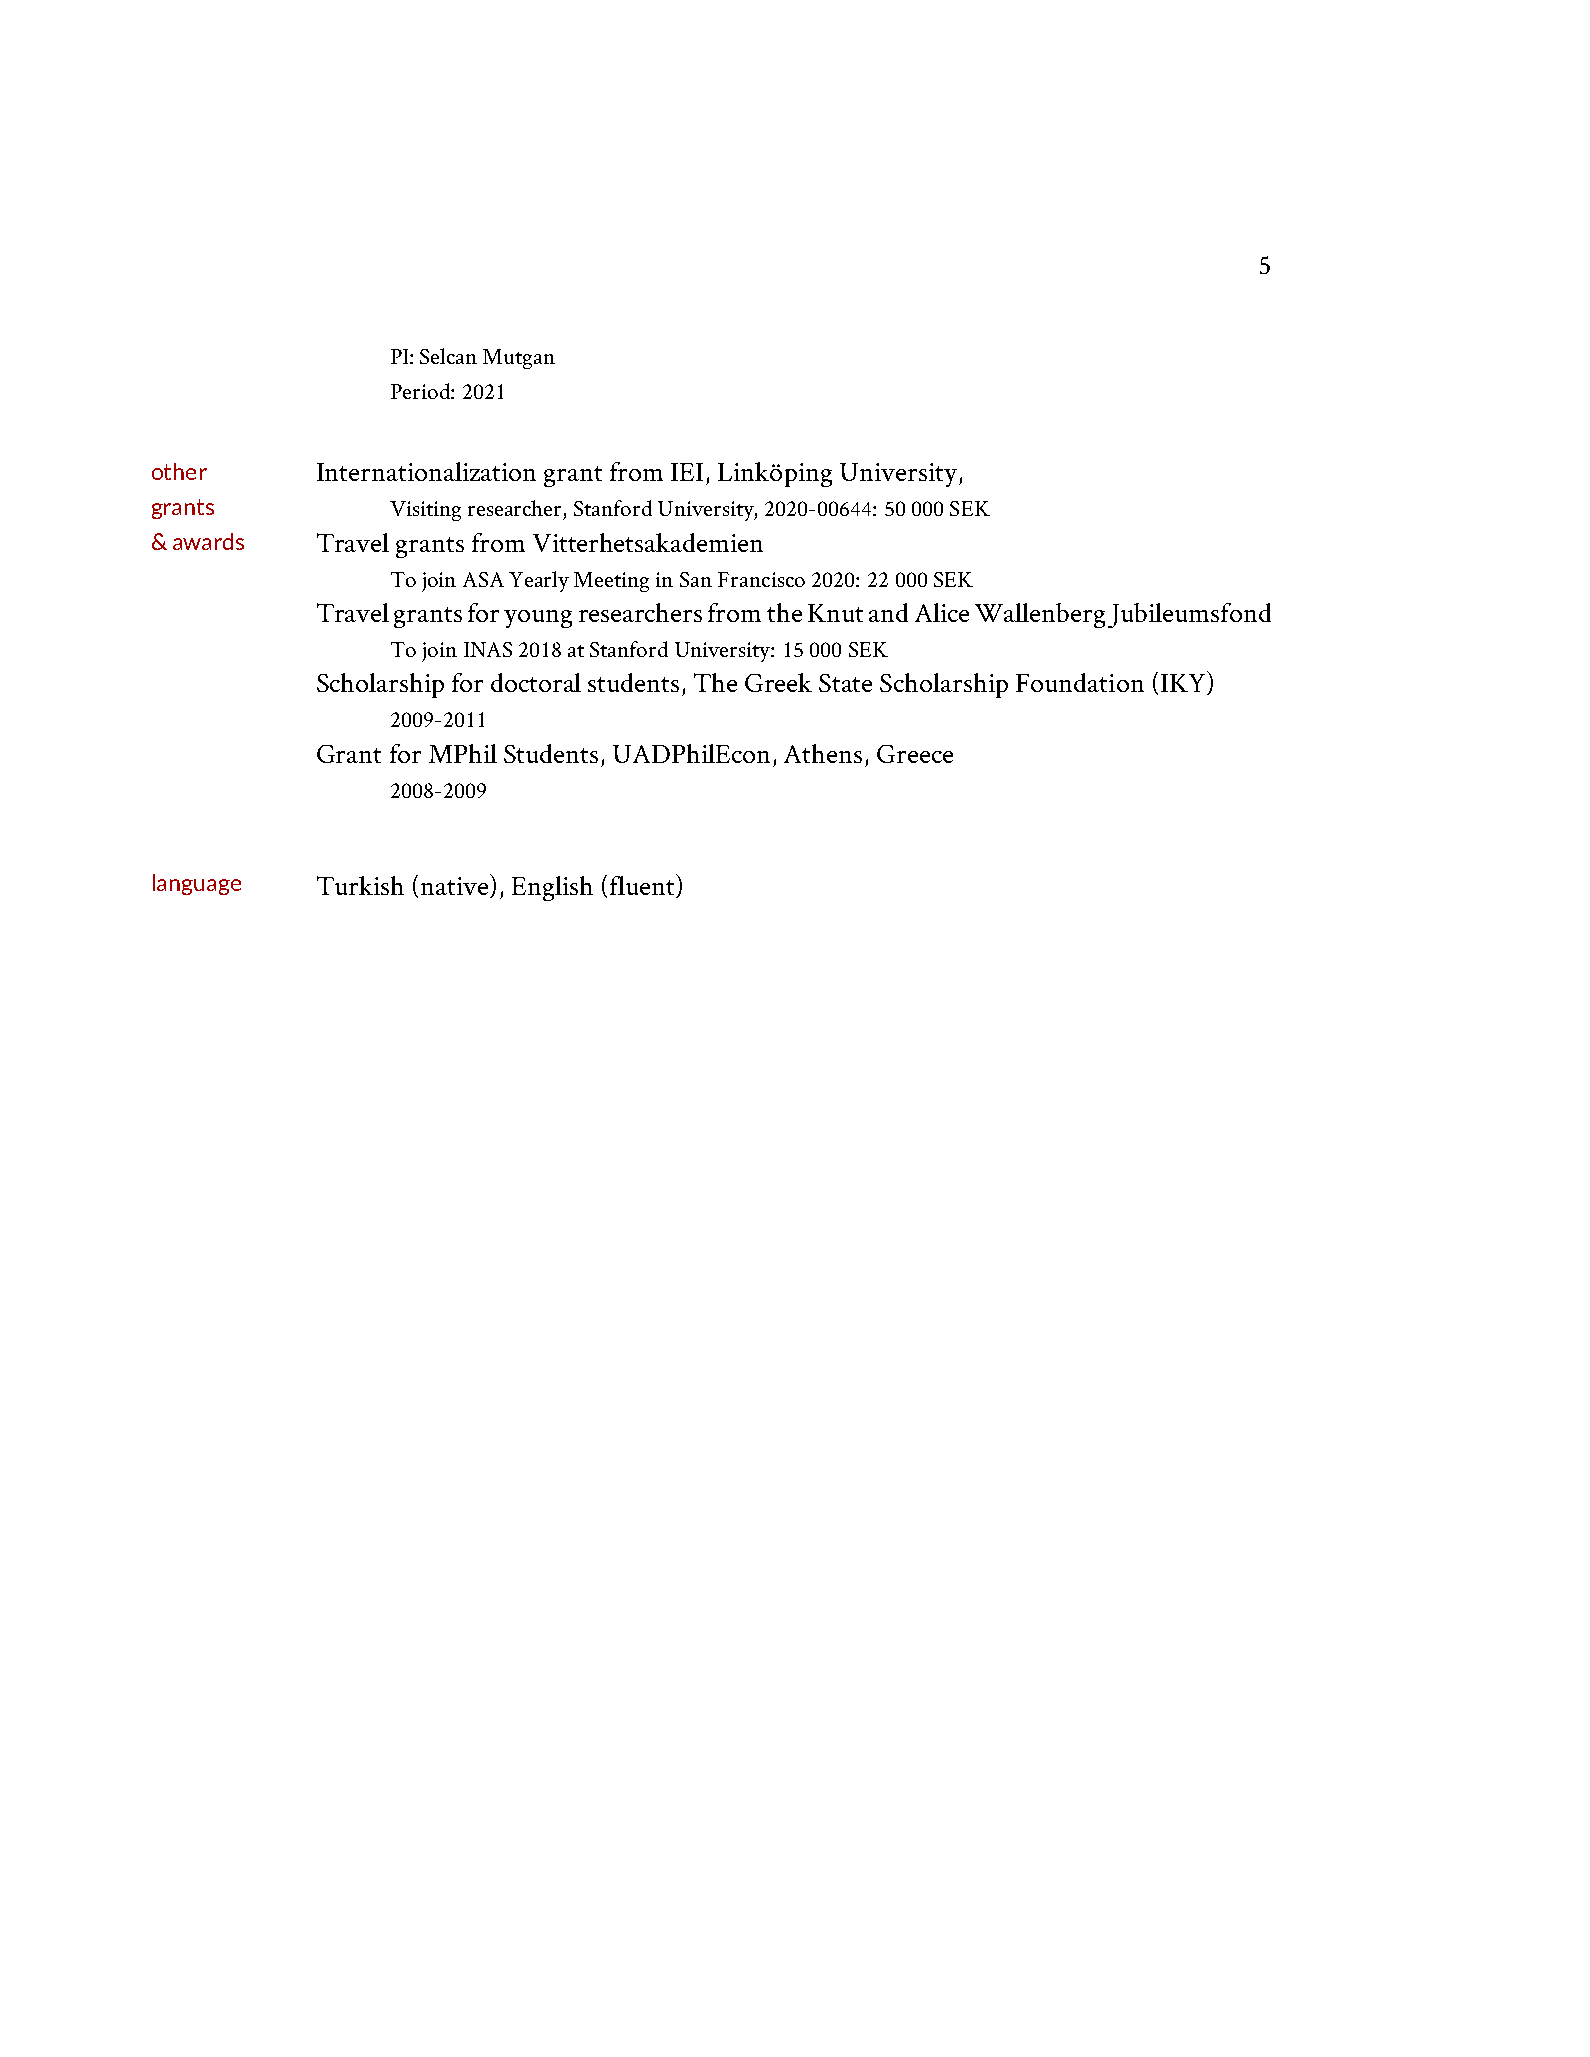 The height and width of the screenshot is (2057, 1590). What do you see at coordinates (643, 886) in the screenshot?
I see `fluent` at bounding box center [643, 886].
